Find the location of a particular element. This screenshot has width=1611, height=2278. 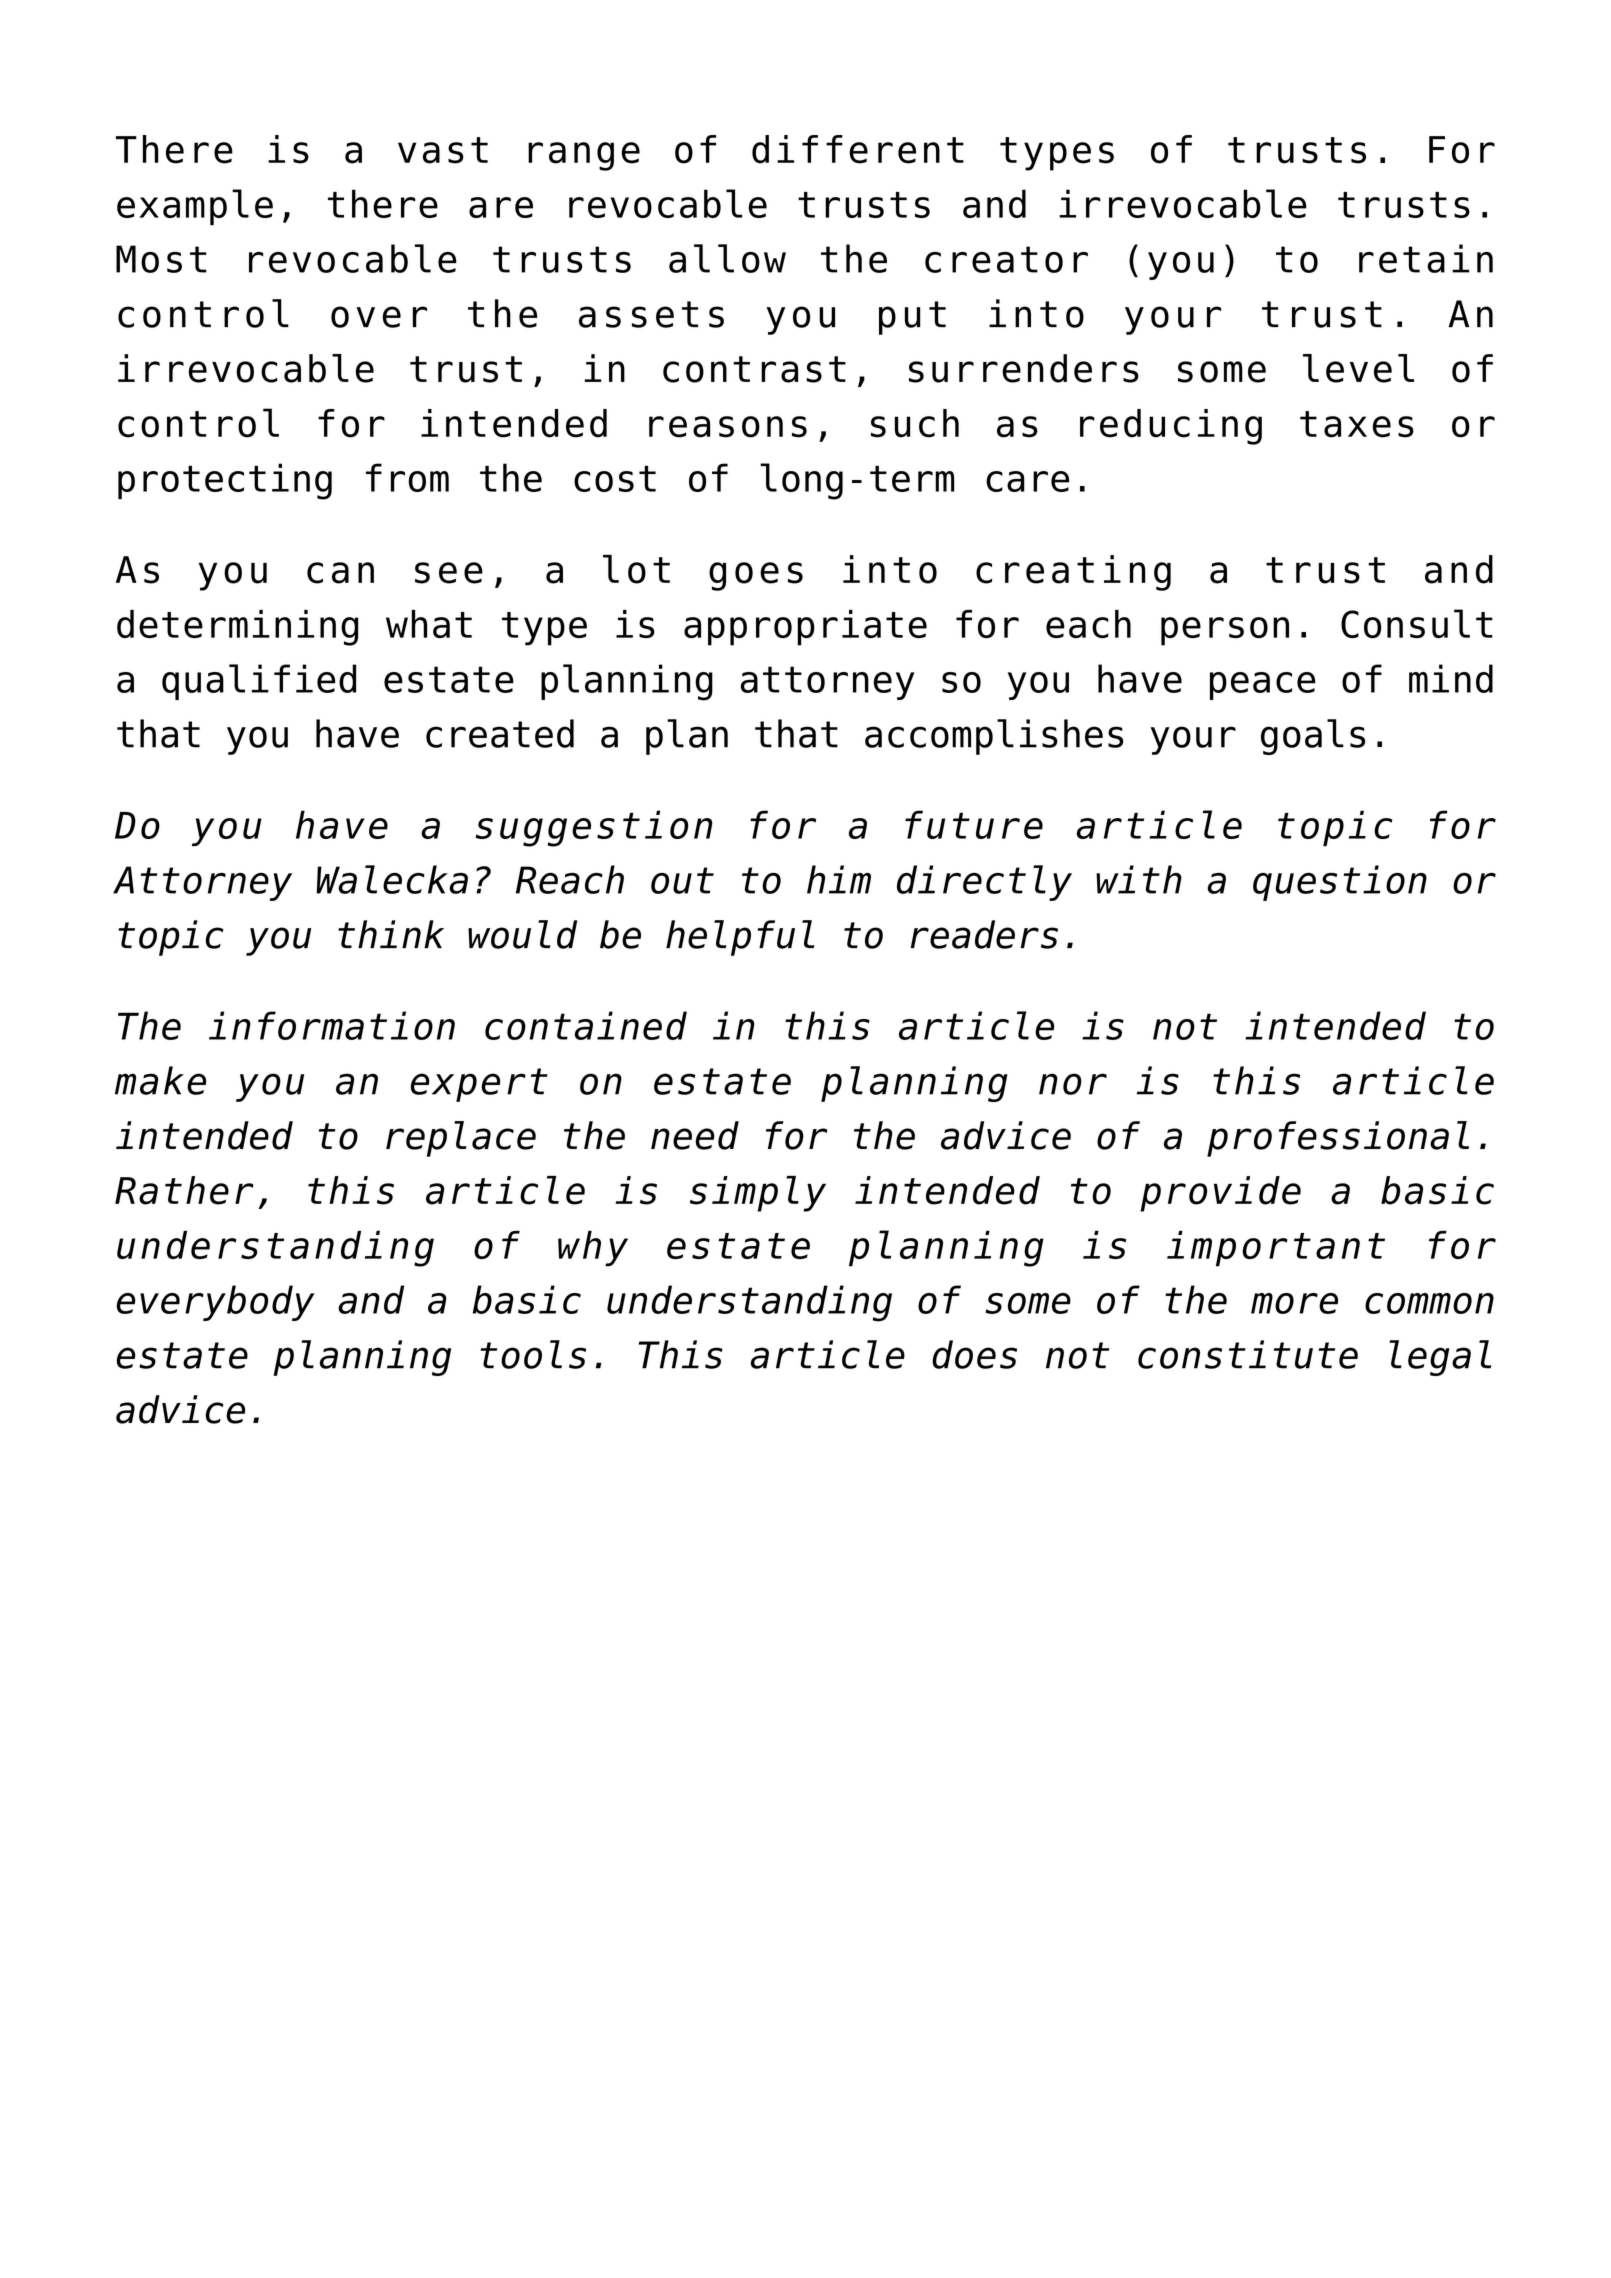

accomplishes is located at coordinates (994, 737).
